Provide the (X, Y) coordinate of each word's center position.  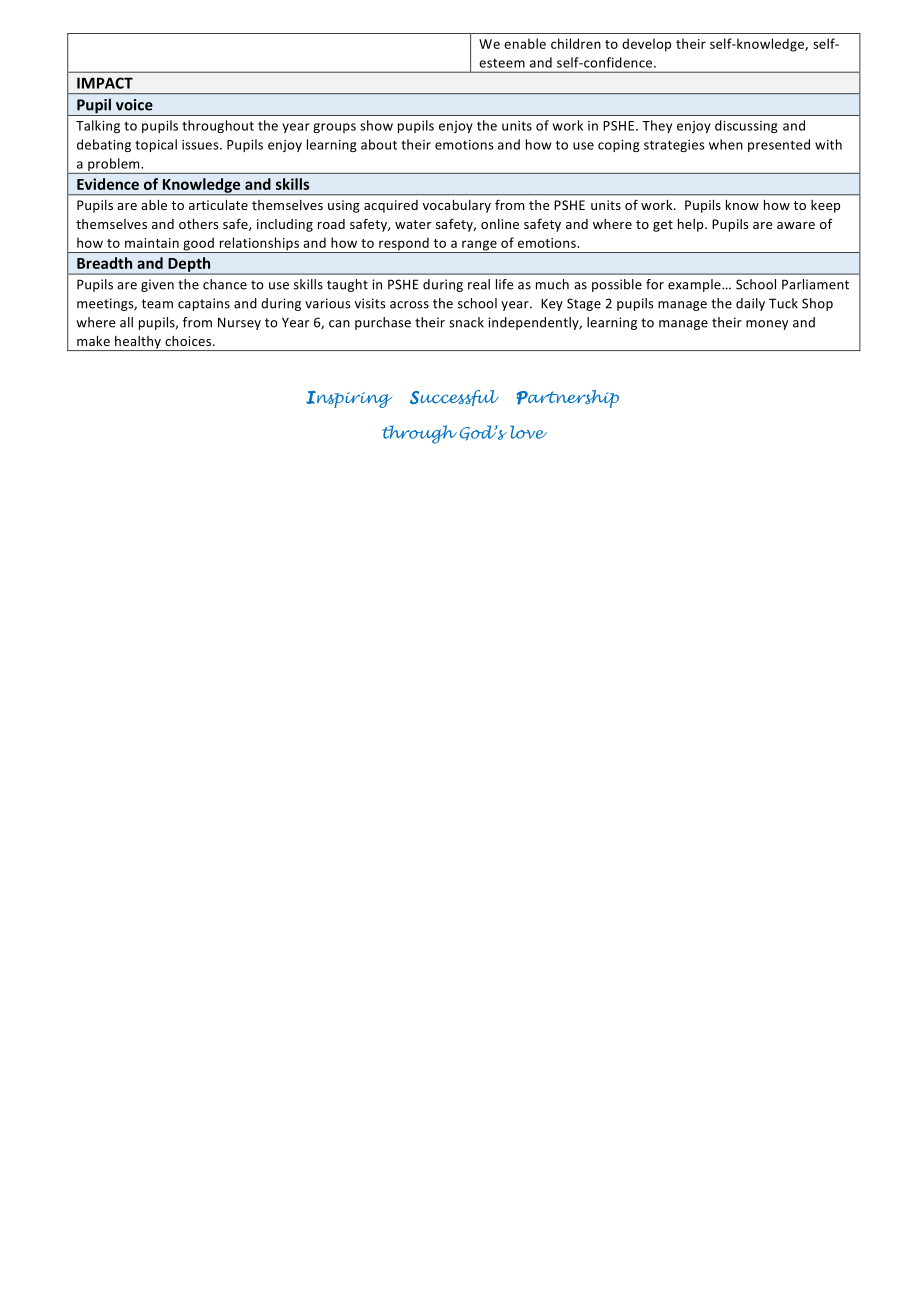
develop (646, 45)
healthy (138, 343)
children (576, 43)
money (767, 325)
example (695, 285)
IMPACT (105, 83)
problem (114, 166)
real (479, 284)
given (157, 285)
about (379, 144)
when (726, 144)
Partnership (567, 399)
